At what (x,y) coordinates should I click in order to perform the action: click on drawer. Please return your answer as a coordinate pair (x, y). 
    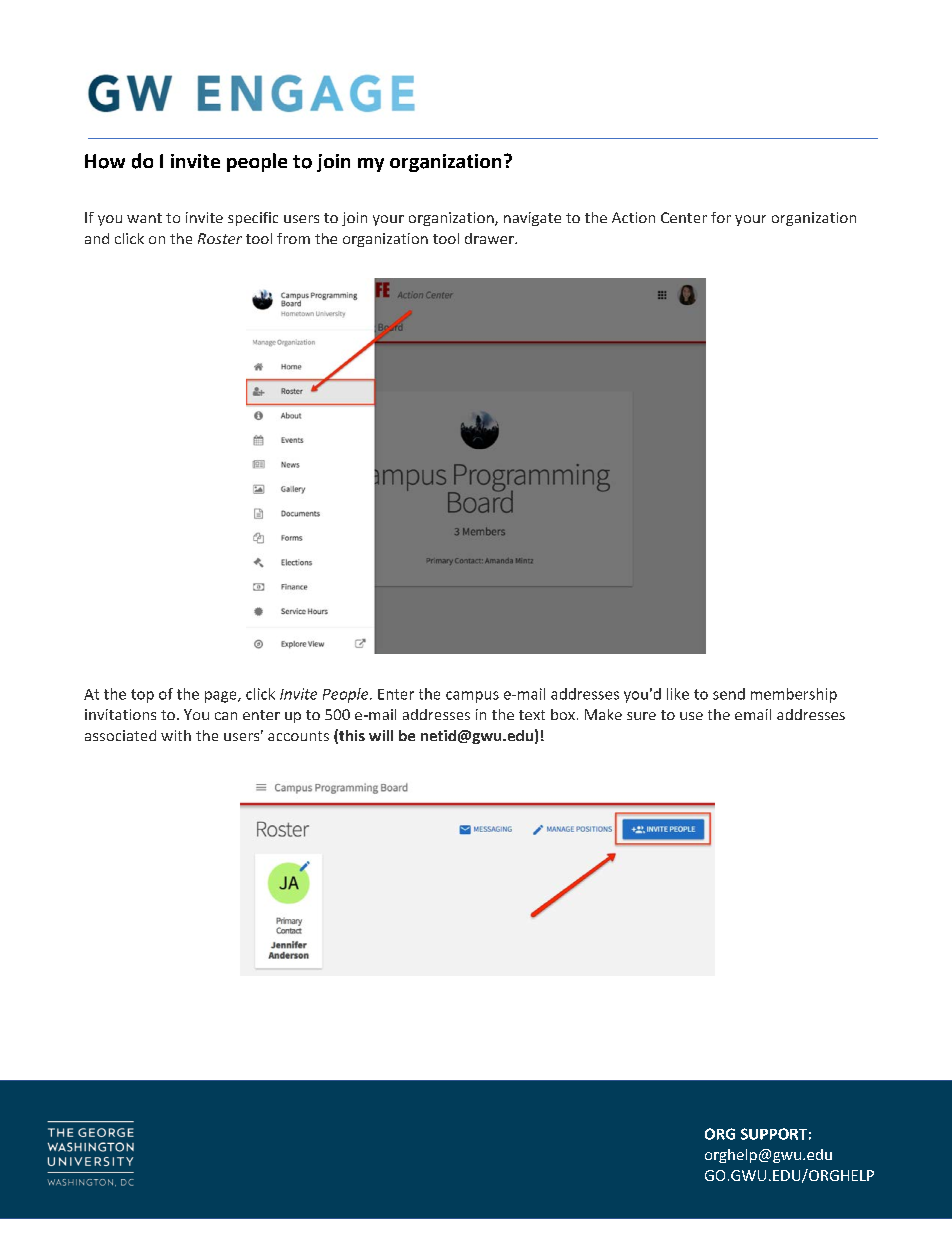
    Looking at the image, I should click on (490, 238).
